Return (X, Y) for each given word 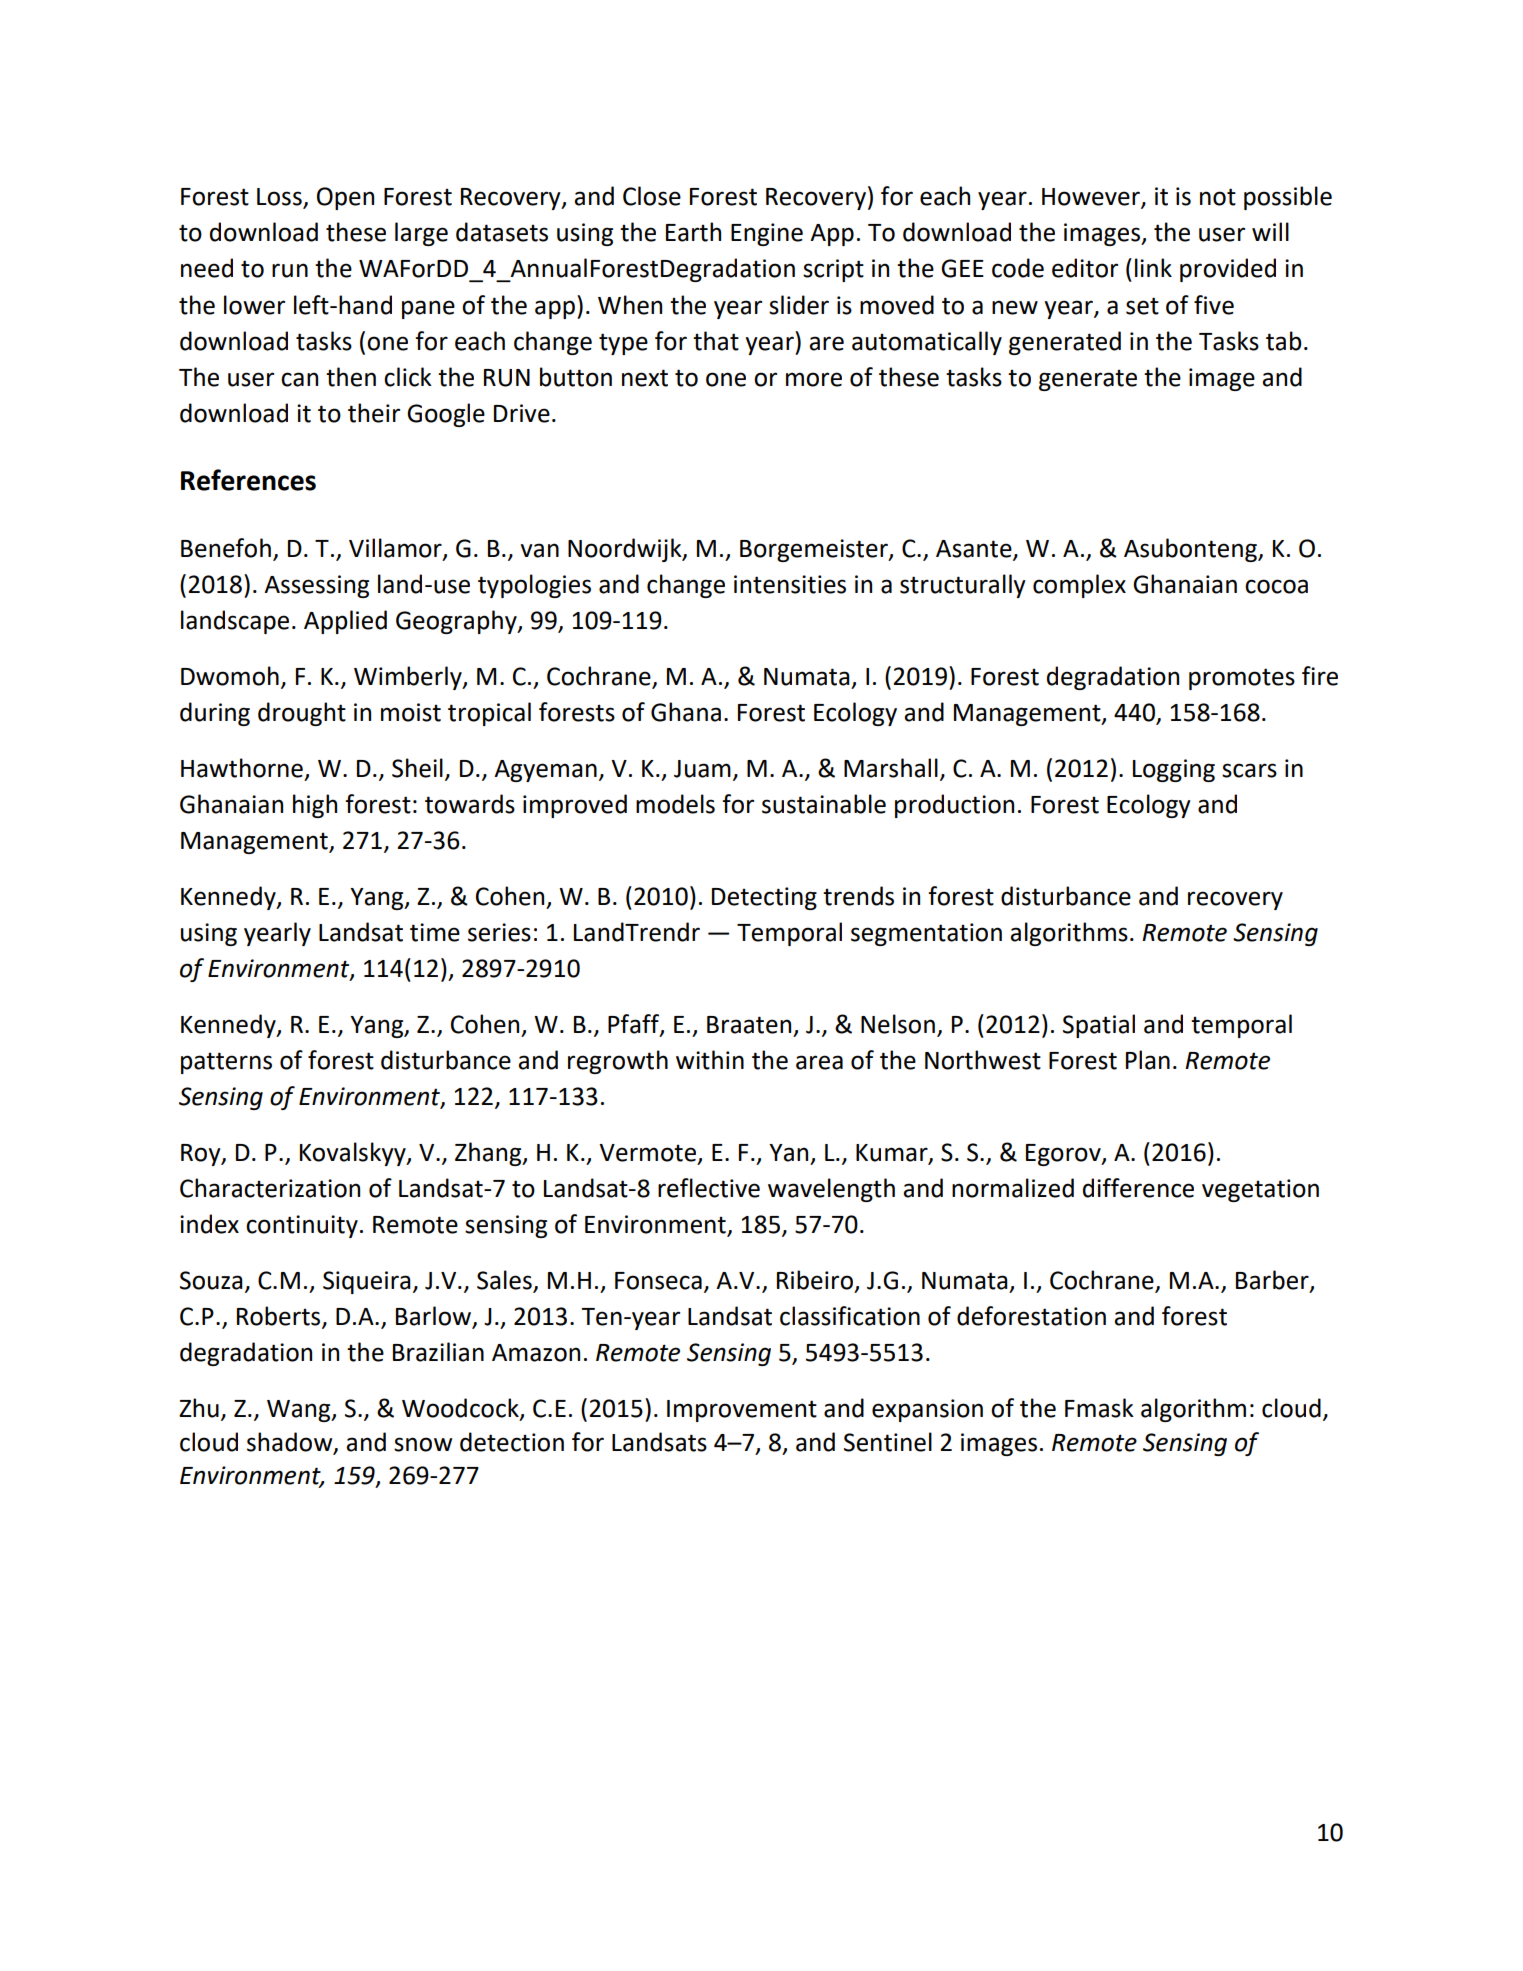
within (710, 1060)
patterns (226, 1063)
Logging (1174, 770)
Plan (1148, 1060)
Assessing (316, 586)
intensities (790, 584)
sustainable (824, 804)
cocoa (1276, 586)
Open (345, 198)
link (1153, 267)
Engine (767, 234)
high (315, 806)
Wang (300, 1411)
